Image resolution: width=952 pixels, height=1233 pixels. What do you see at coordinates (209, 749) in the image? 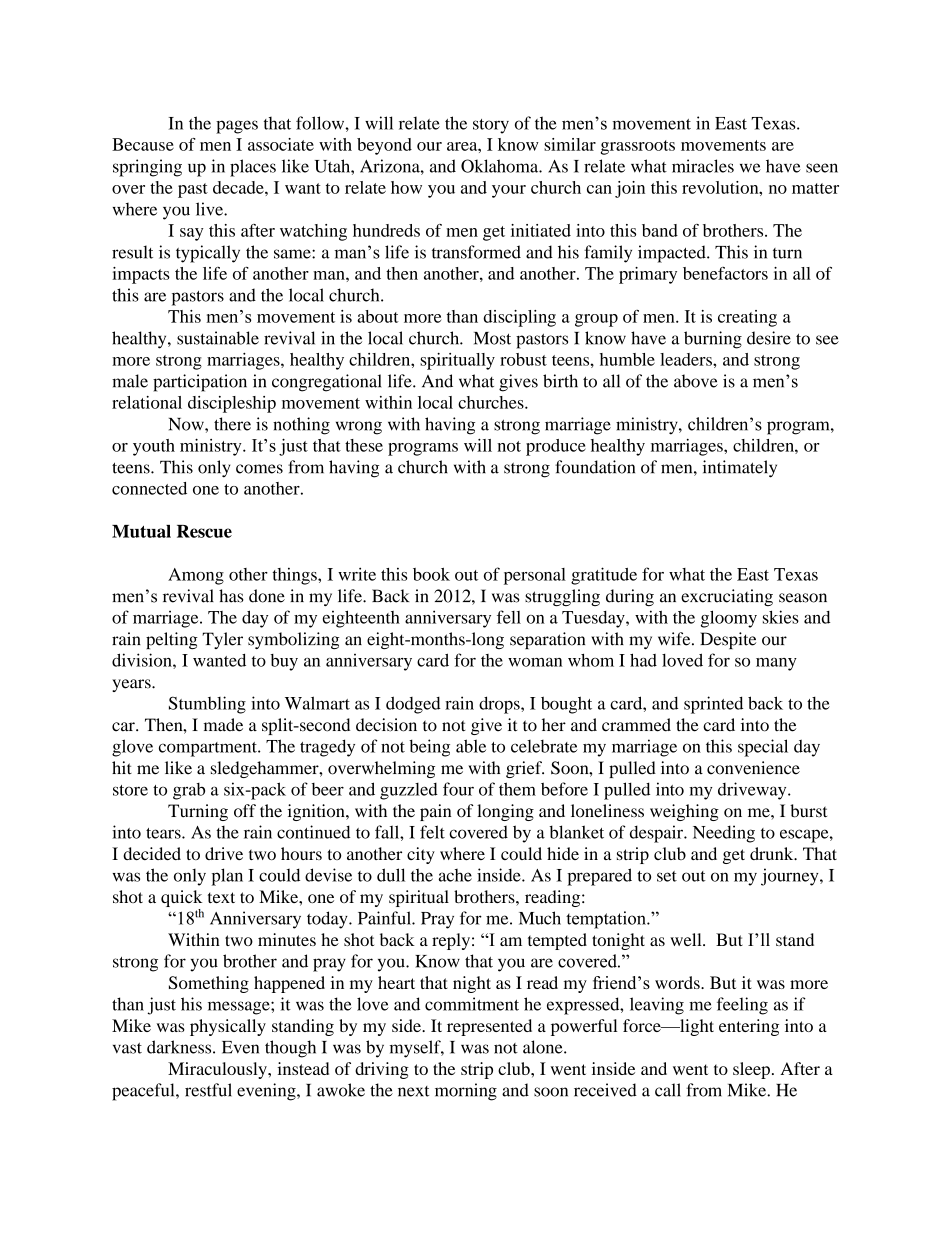
I see `compartment` at bounding box center [209, 749].
